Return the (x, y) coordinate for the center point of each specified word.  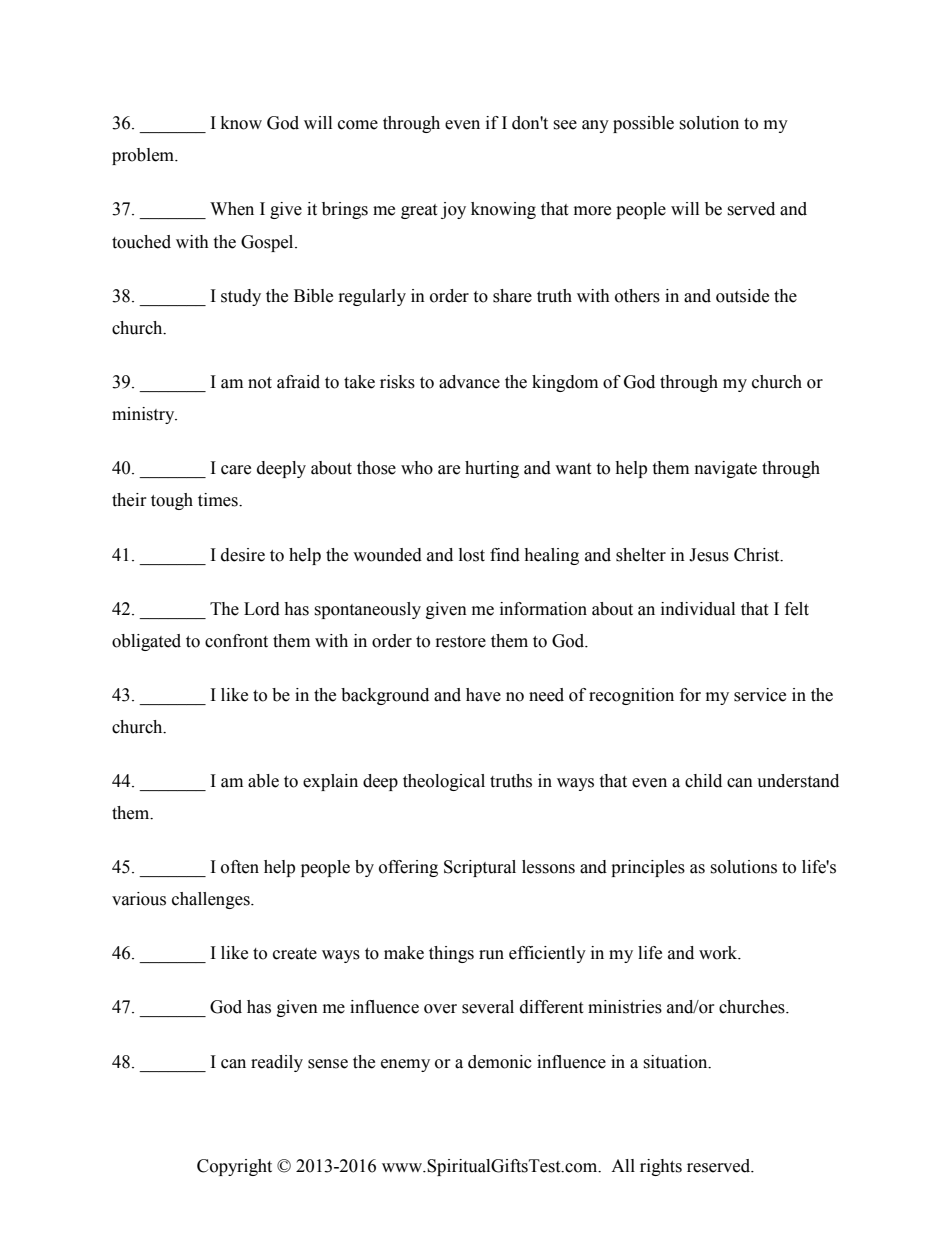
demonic (500, 1062)
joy (453, 210)
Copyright (234, 1167)
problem (144, 156)
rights (661, 1167)
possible (643, 124)
